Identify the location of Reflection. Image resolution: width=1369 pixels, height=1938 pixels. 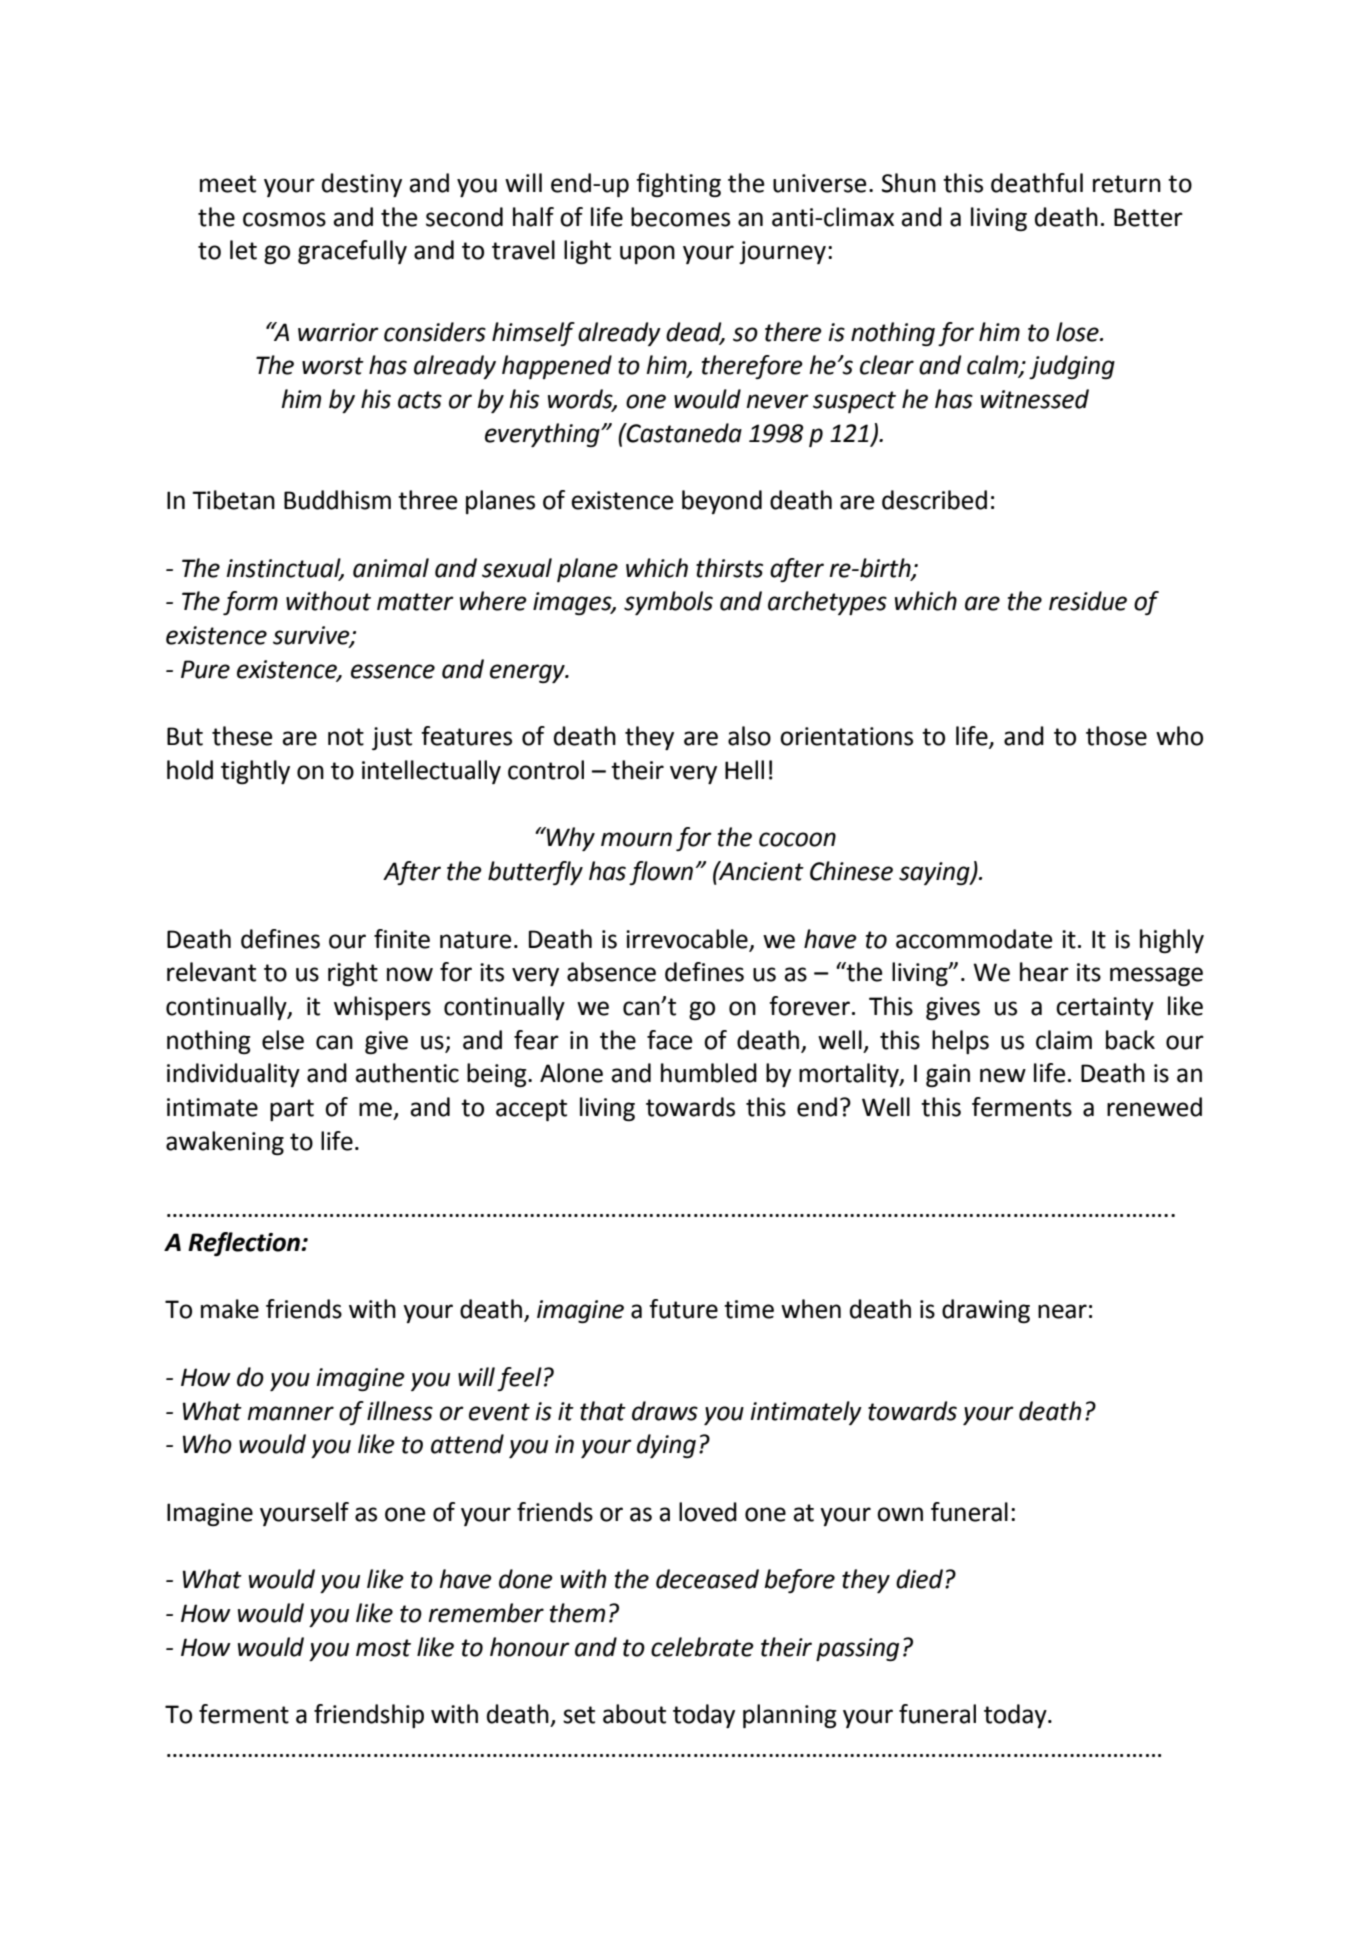
(245, 1244).
